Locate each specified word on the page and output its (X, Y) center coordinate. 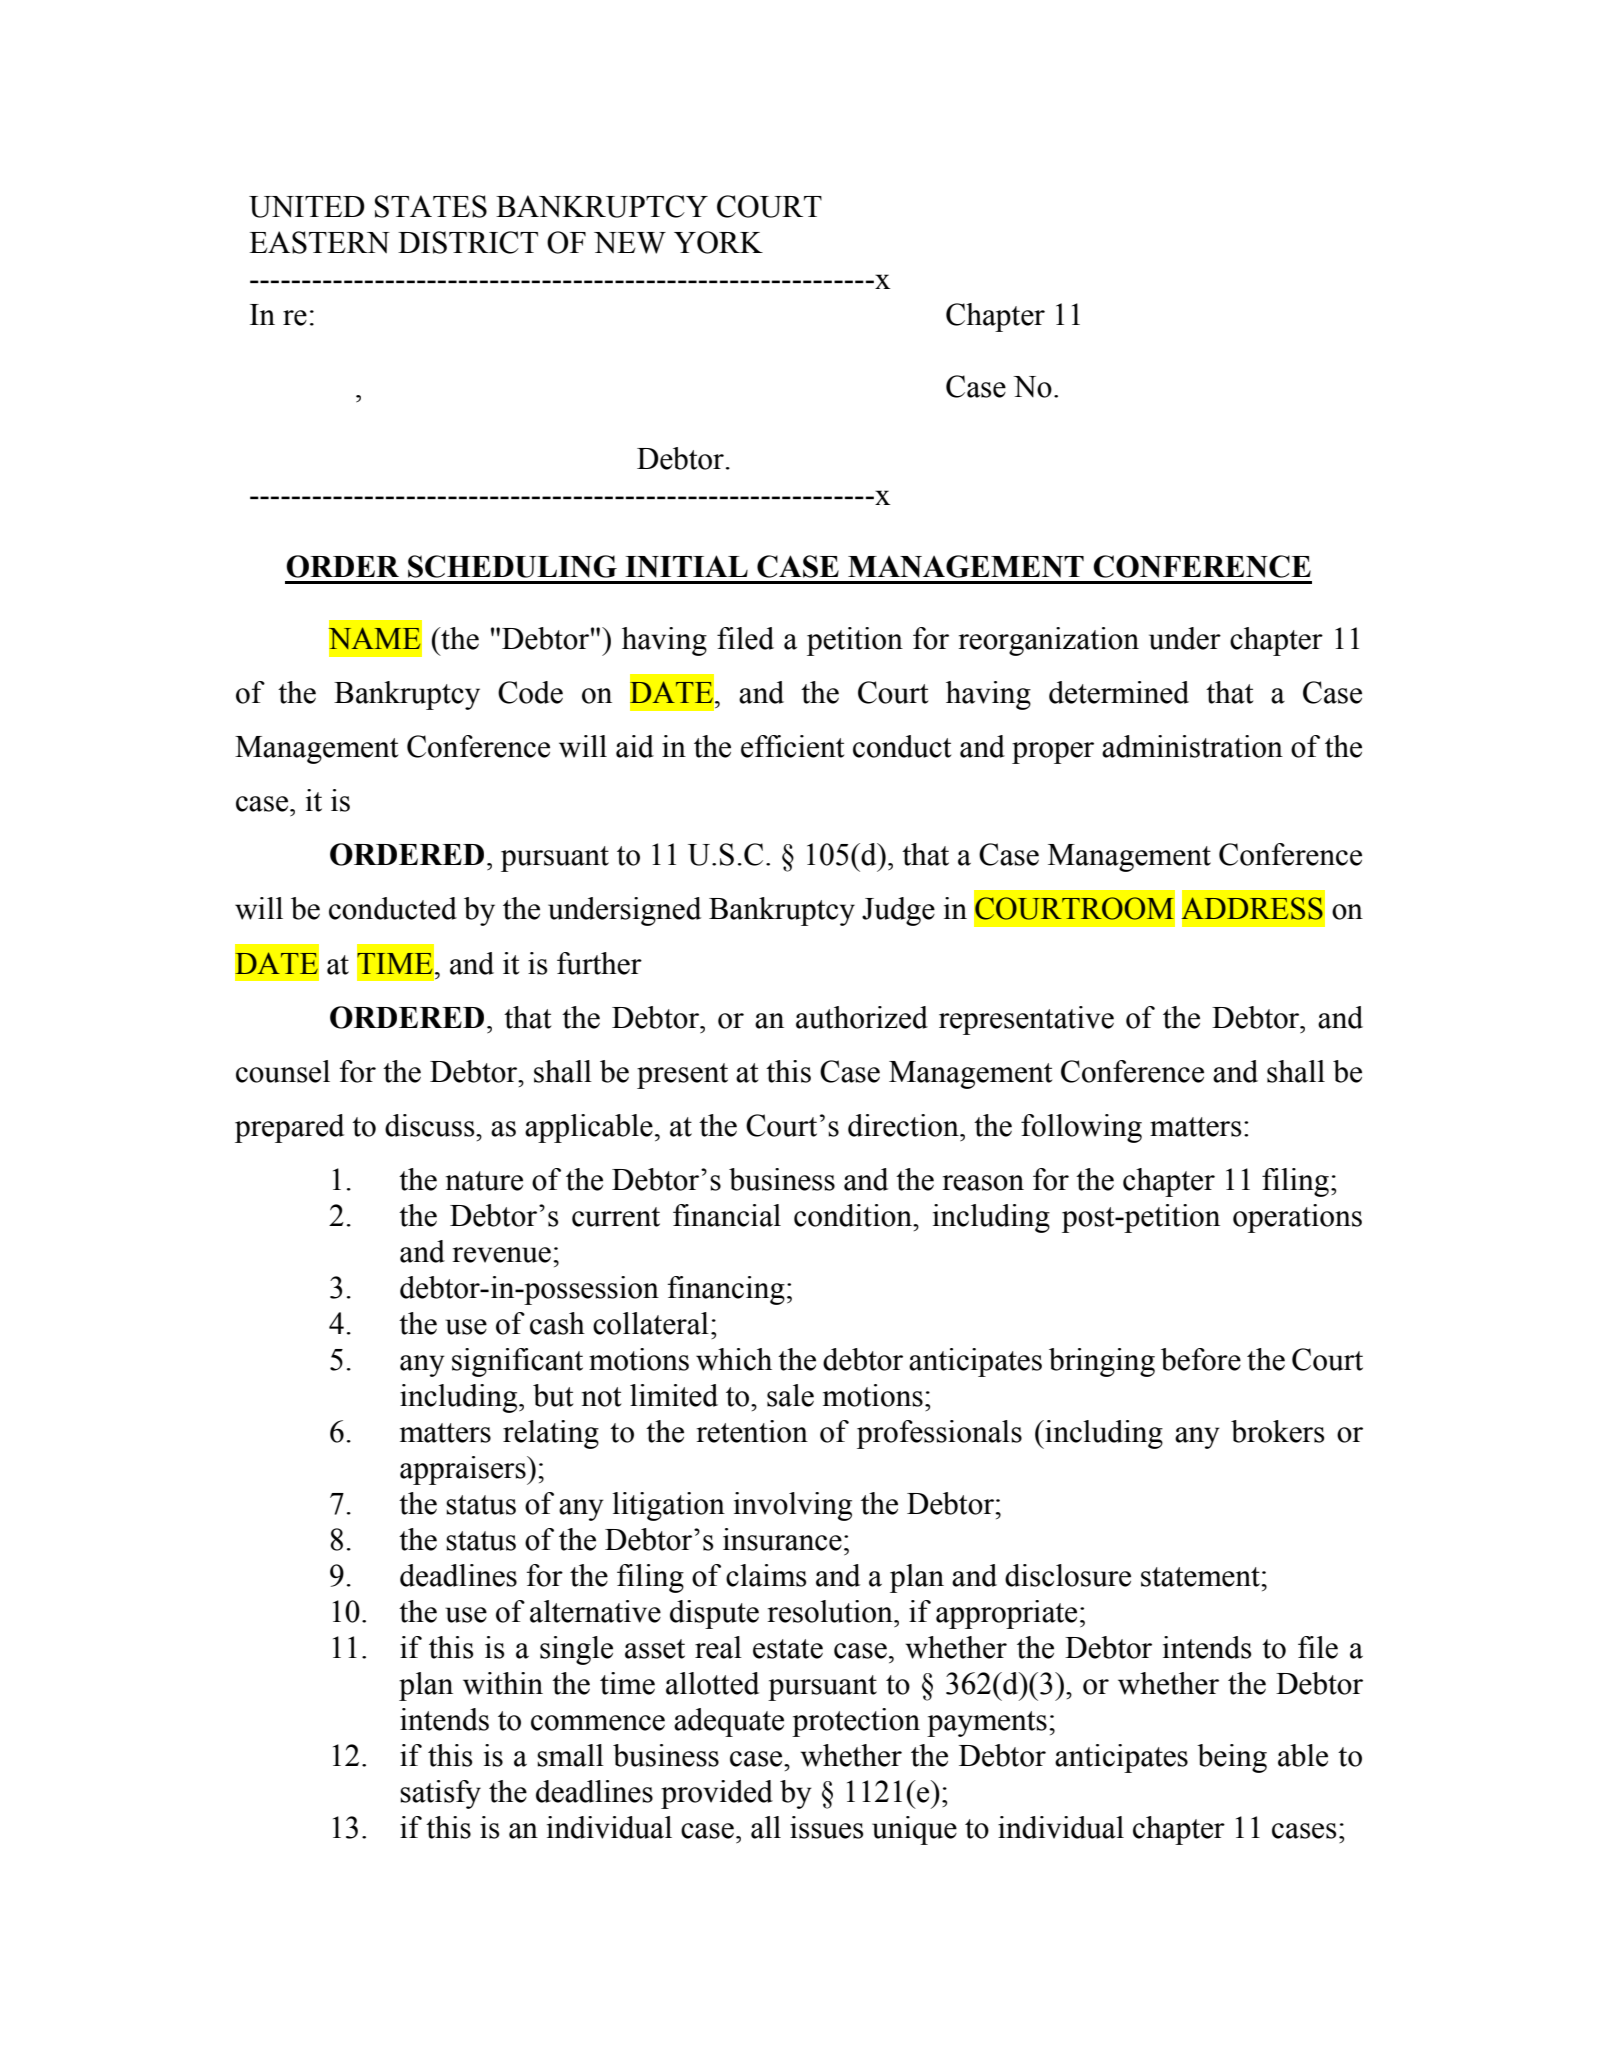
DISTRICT (468, 242)
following (1081, 1128)
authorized (862, 1017)
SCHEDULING (512, 566)
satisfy (440, 1794)
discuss (431, 1125)
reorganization (1049, 641)
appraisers (464, 1470)
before (1201, 1359)
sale (790, 1395)
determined (1119, 692)
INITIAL (686, 566)
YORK (718, 242)
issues (827, 1827)
